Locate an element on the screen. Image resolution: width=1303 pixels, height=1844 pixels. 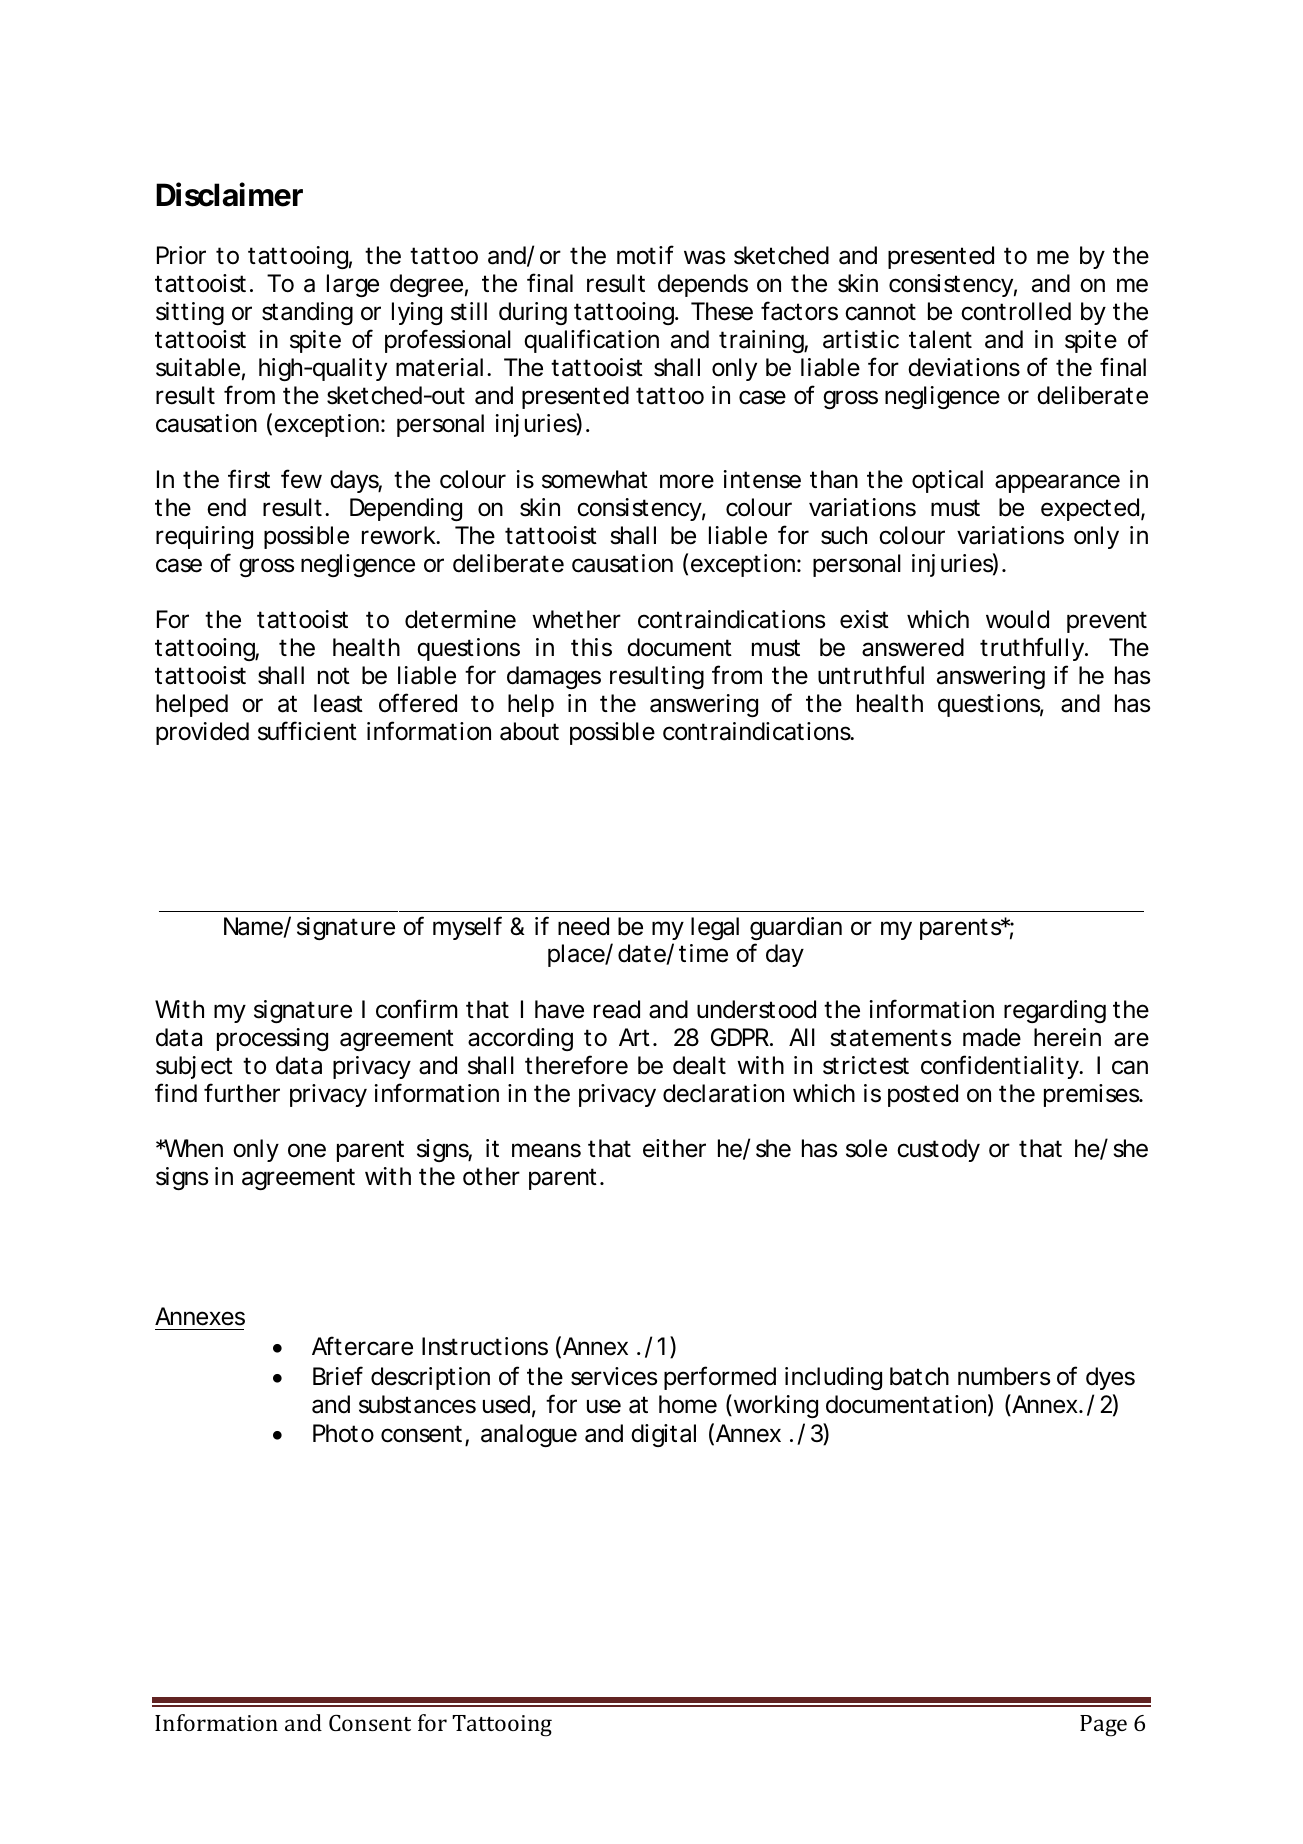
Page is located at coordinates (1103, 1726).
